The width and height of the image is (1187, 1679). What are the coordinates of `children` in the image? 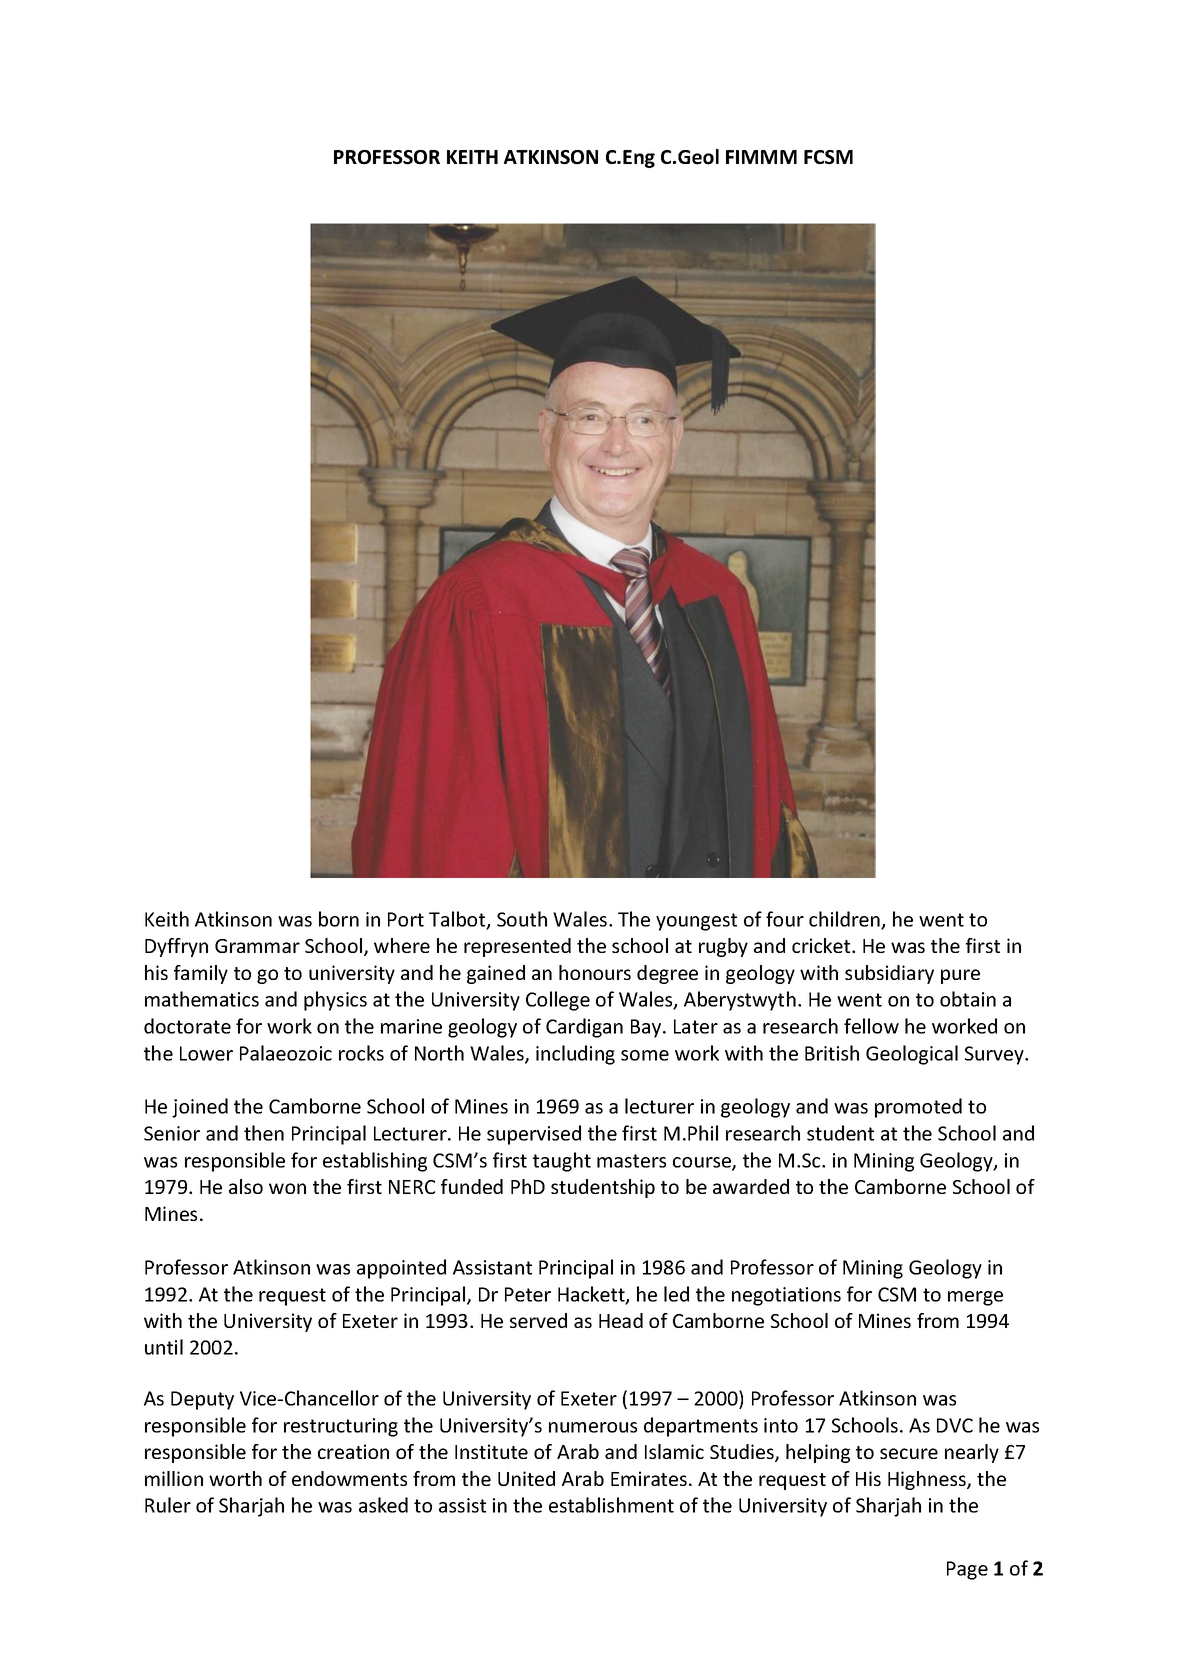 It's located at (845, 920).
